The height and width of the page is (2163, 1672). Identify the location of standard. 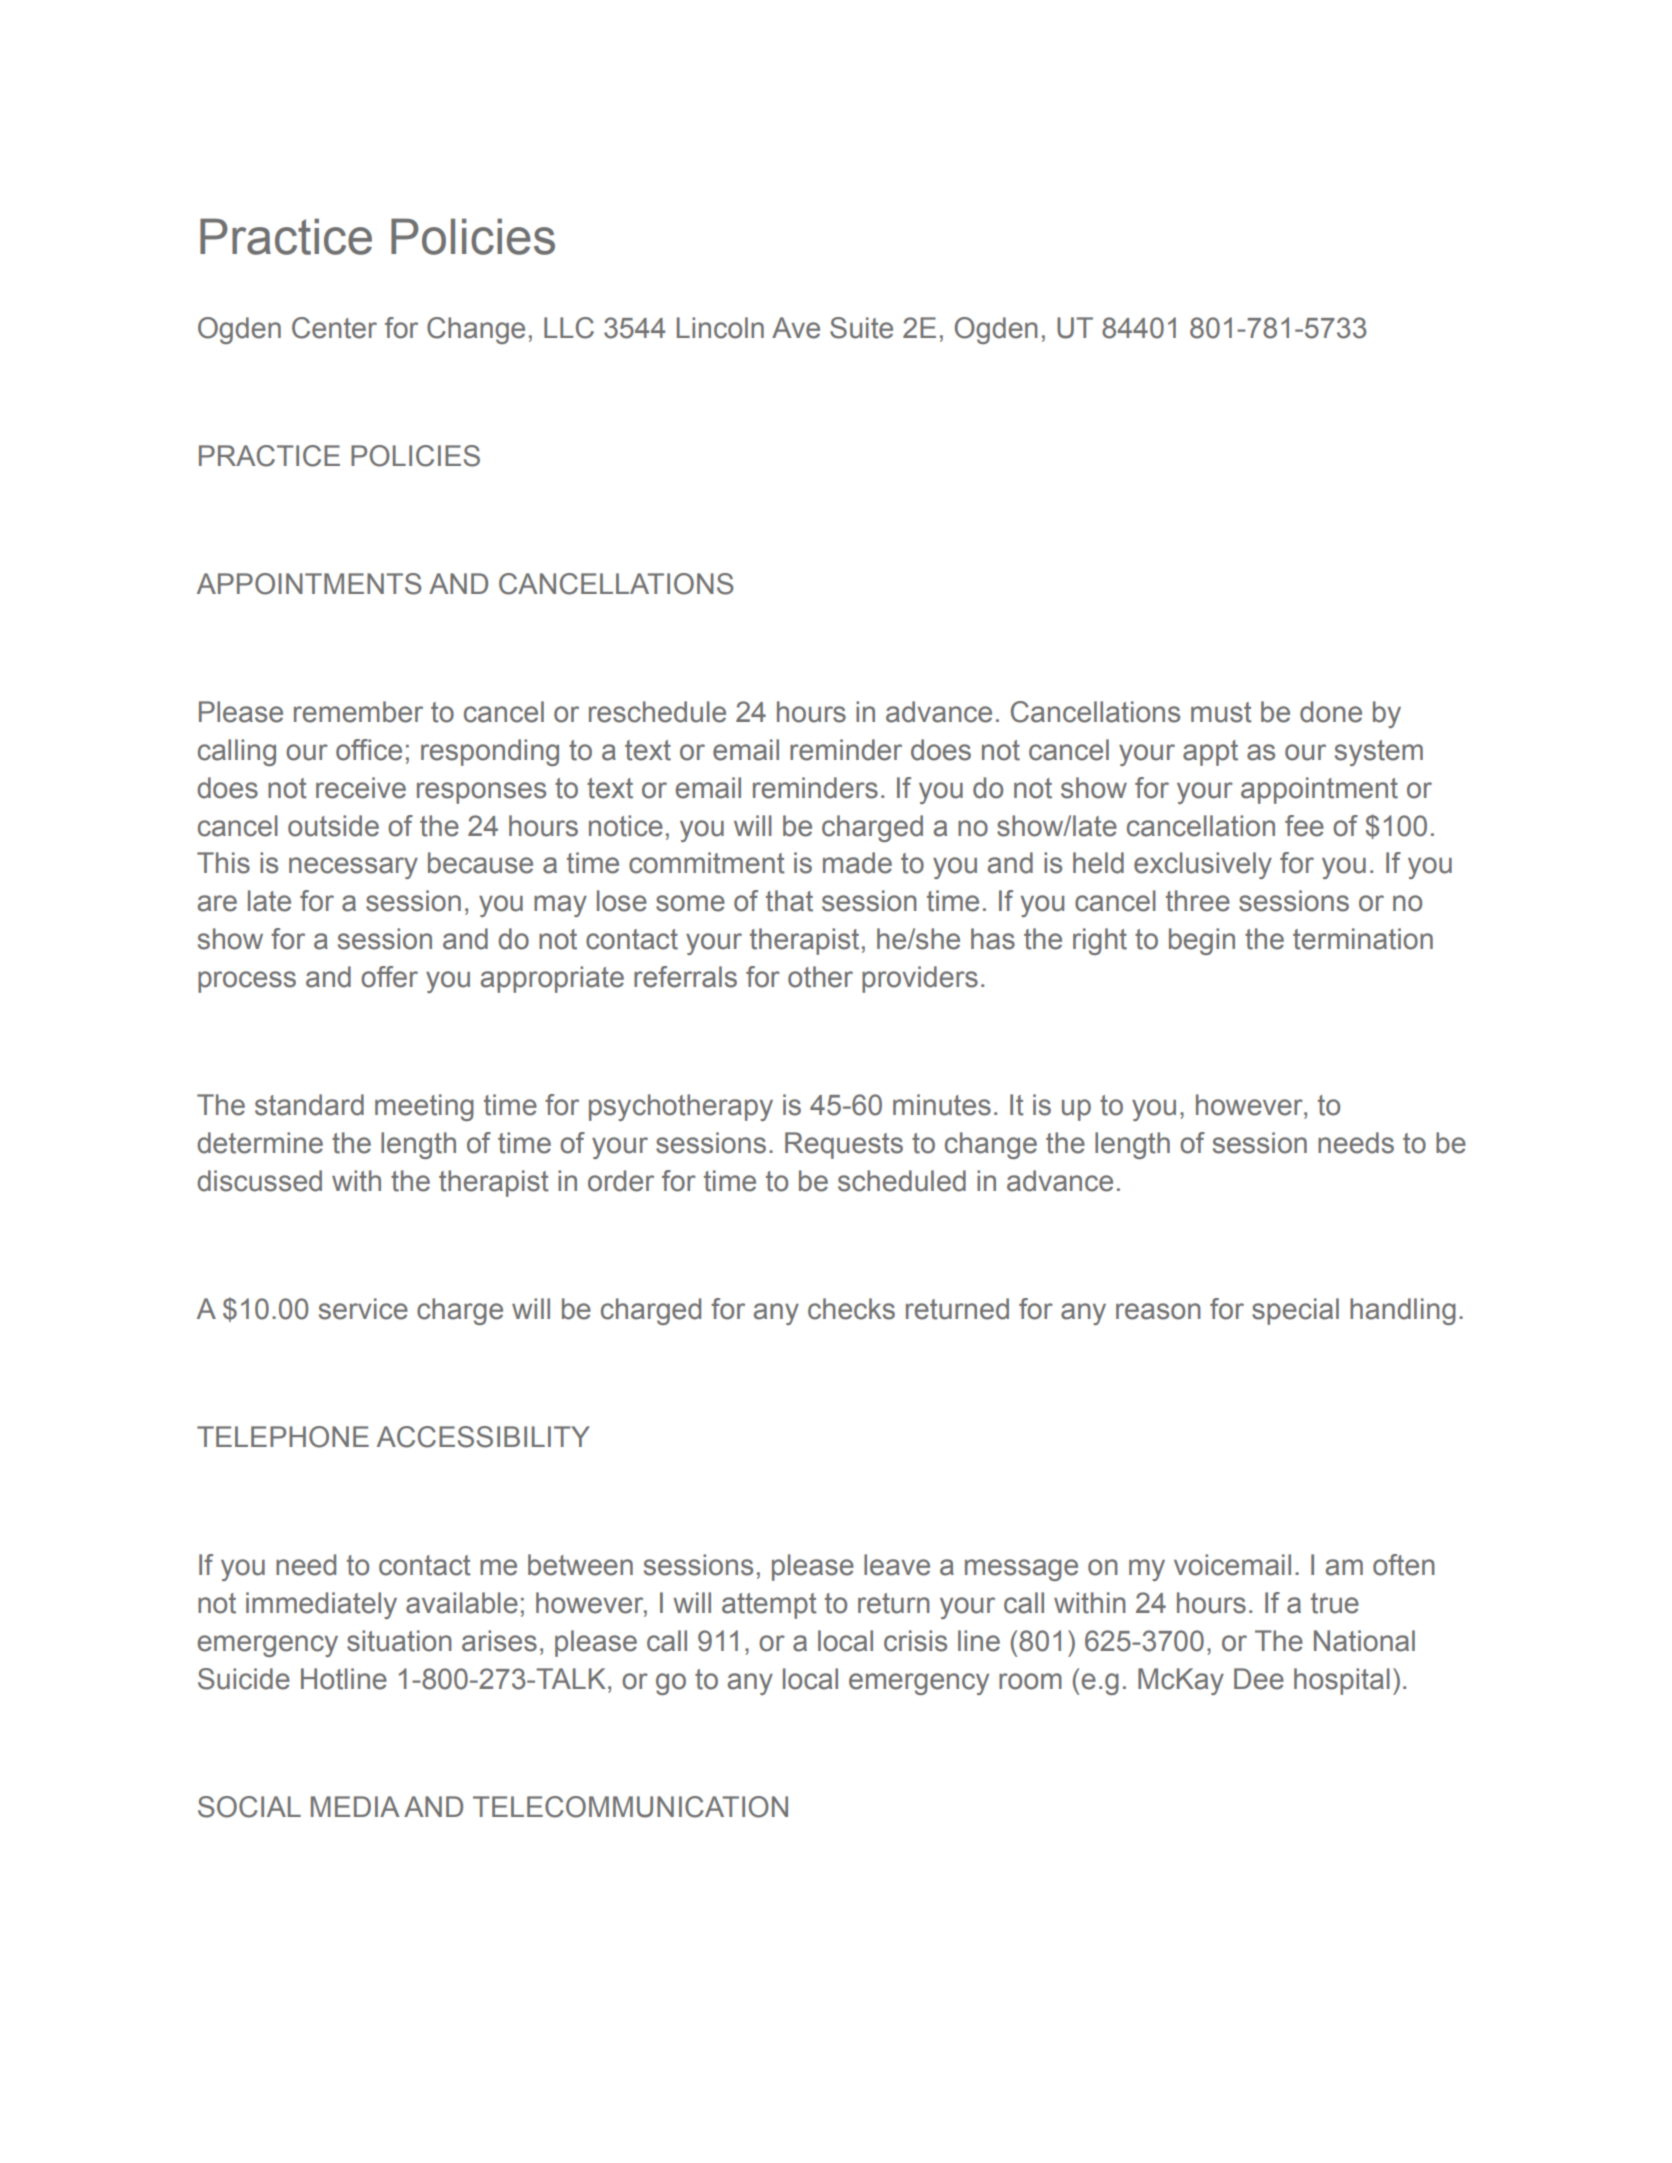
(309, 1105).
